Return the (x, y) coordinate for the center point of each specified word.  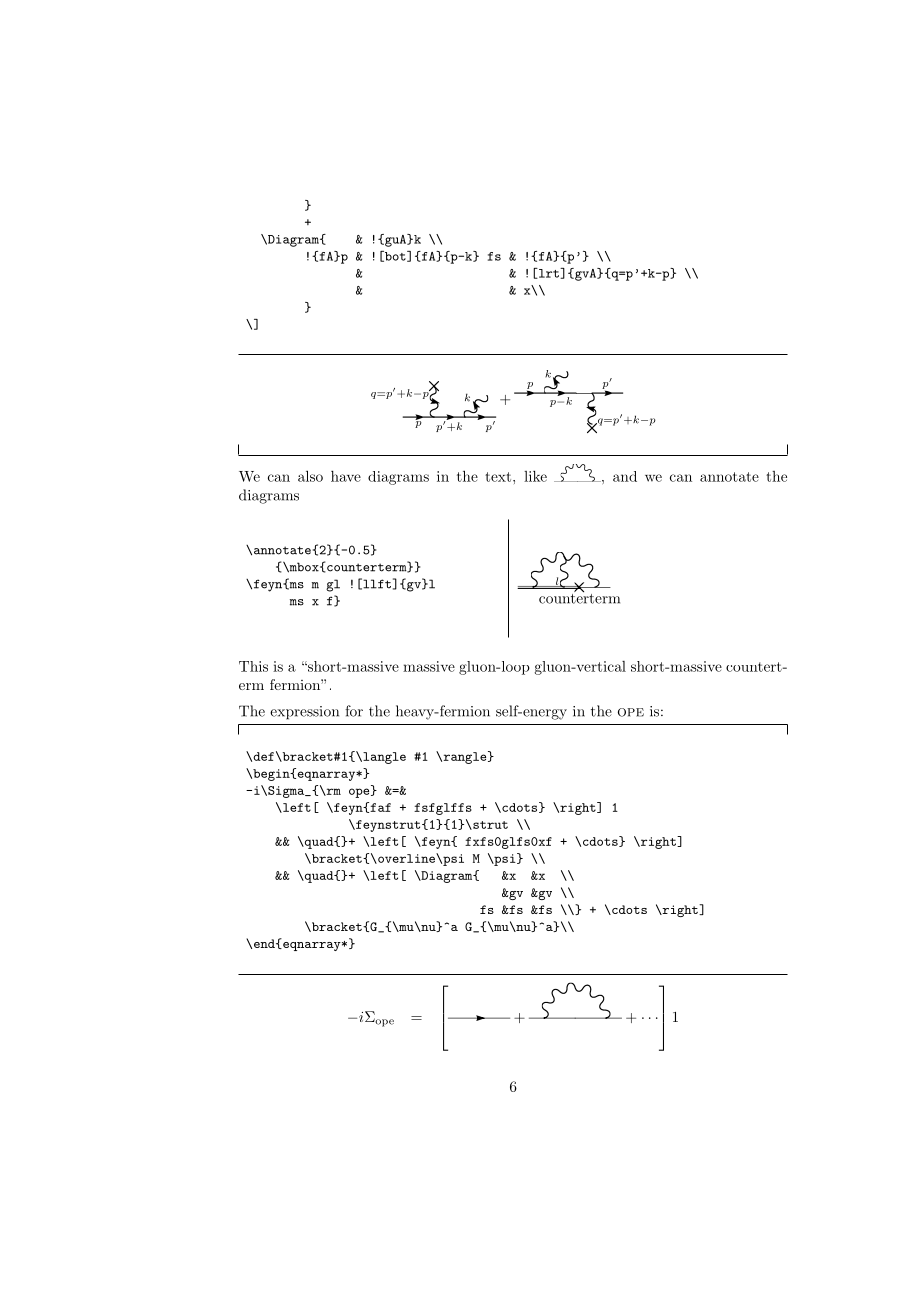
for (354, 711)
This (253, 666)
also (310, 476)
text (498, 477)
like (535, 476)
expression (304, 713)
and (625, 476)
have (346, 476)
